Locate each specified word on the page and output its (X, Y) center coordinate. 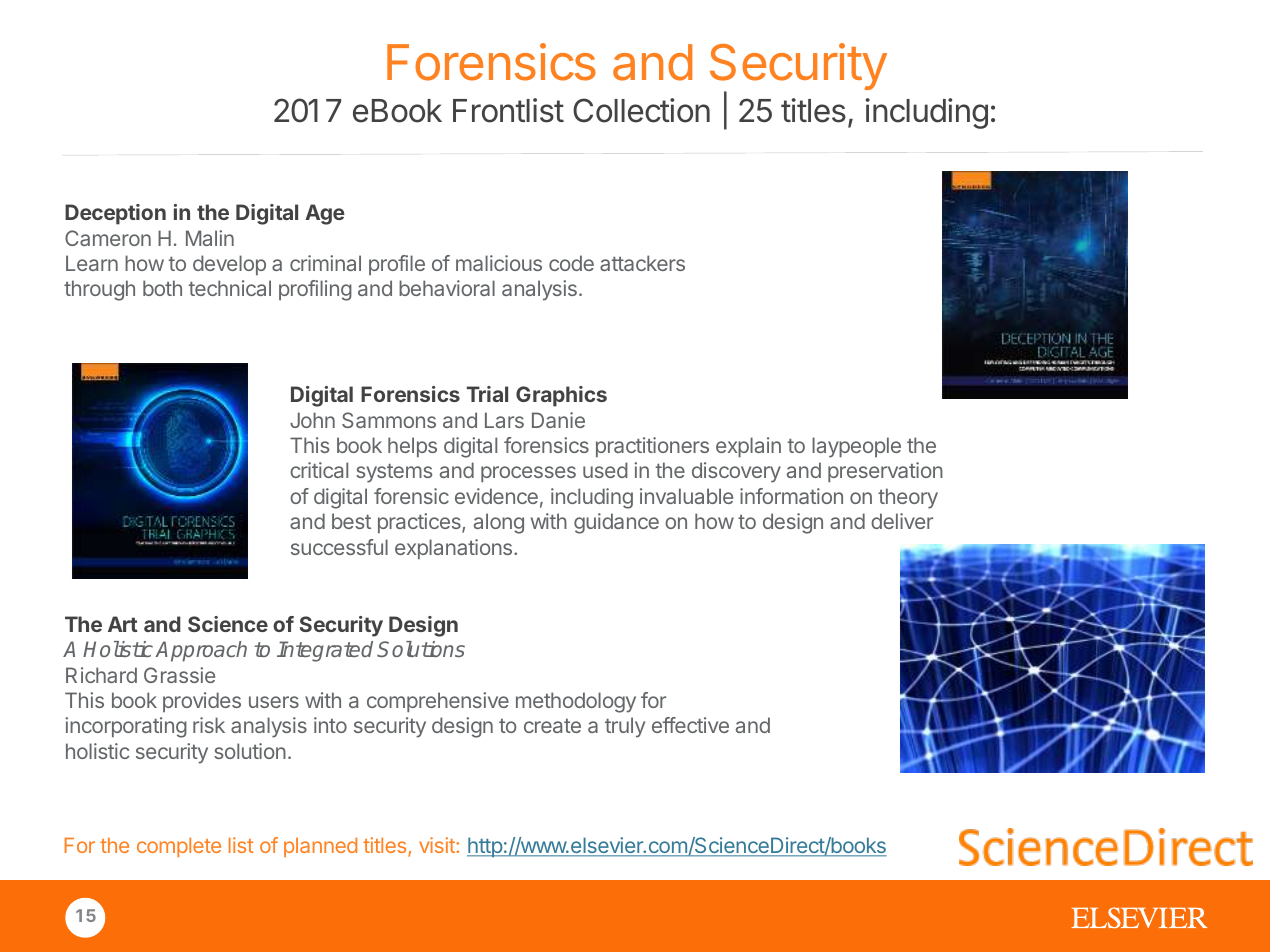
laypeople (856, 447)
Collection (641, 110)
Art (123, 624)
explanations (453, 549)
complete (179, 847)
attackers (642, 263)
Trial (487, 394)
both (162, 288)
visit (438, 845)
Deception (115, 214)
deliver (902, 521)
